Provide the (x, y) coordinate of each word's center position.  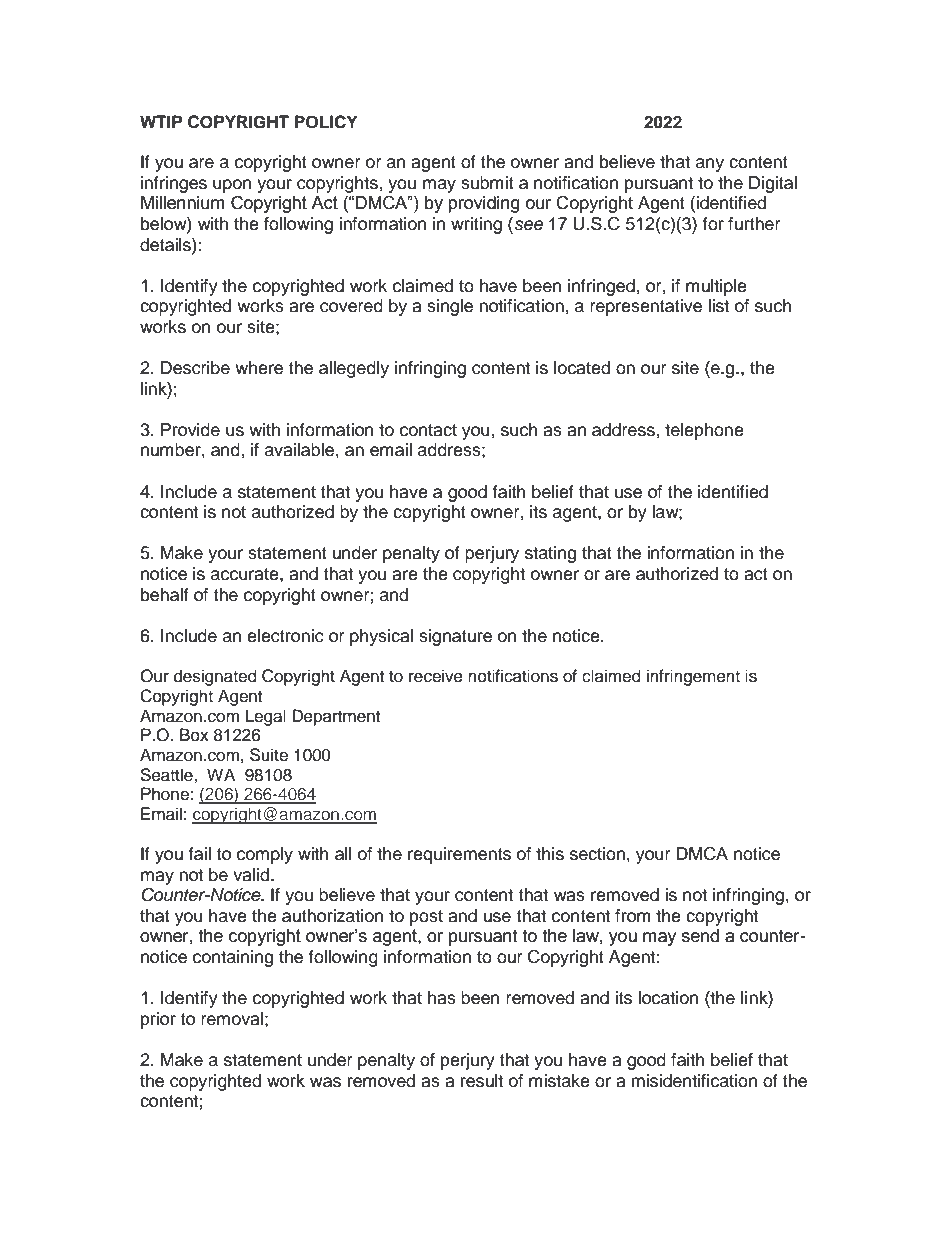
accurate (246, 574)
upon (232, 186)
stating (550, 554)
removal (232, 1019)
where (259, 368)
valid (252, 875)
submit (487, 183)
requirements (459, 855)
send (700, 936)
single (450, 307)
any (710, 165)
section (597, 854)
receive (436, 676)
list (718, 306)
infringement (693, 677)
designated (215, 677)
